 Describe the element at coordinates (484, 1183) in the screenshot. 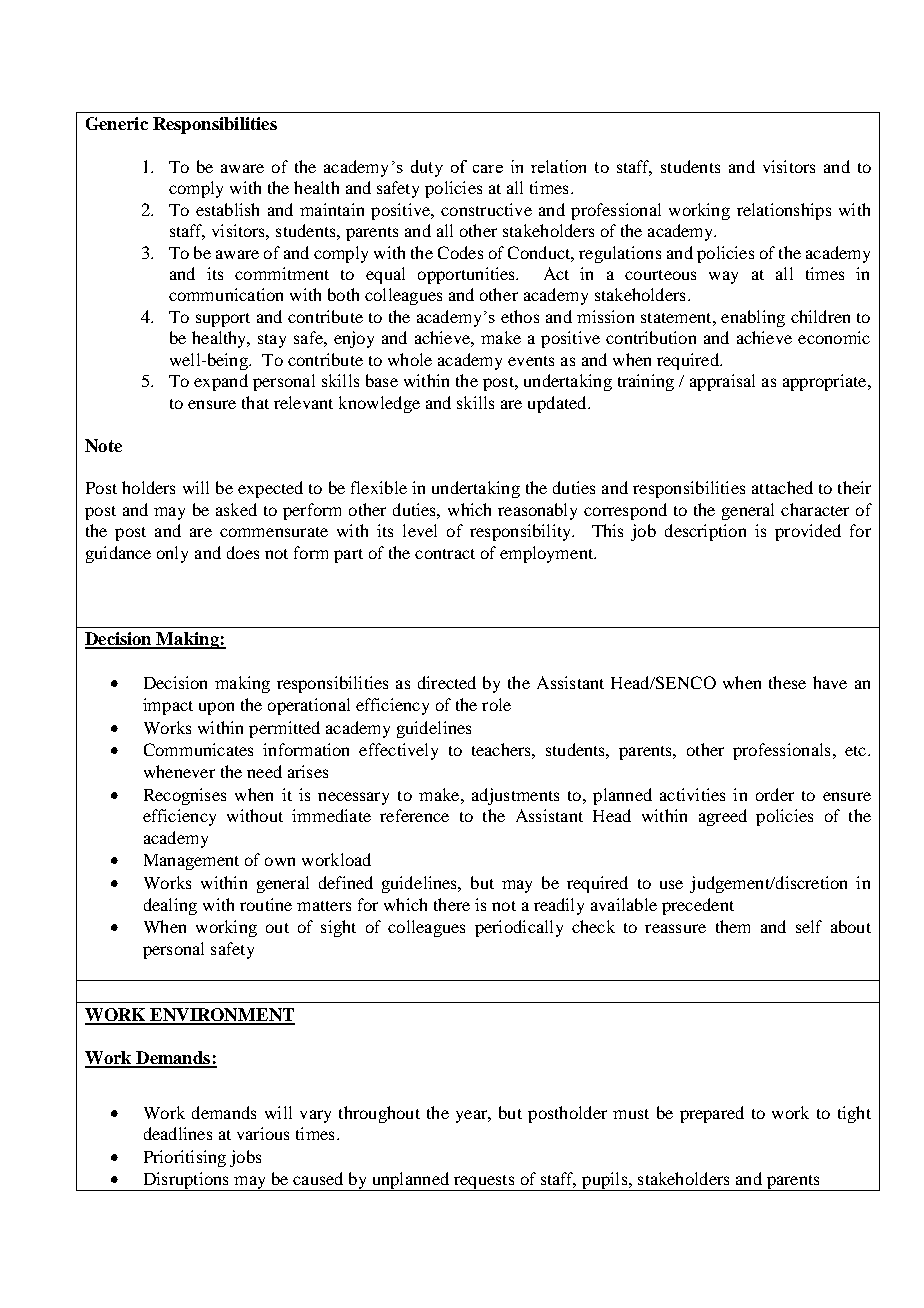

I see `requests` at that location.
